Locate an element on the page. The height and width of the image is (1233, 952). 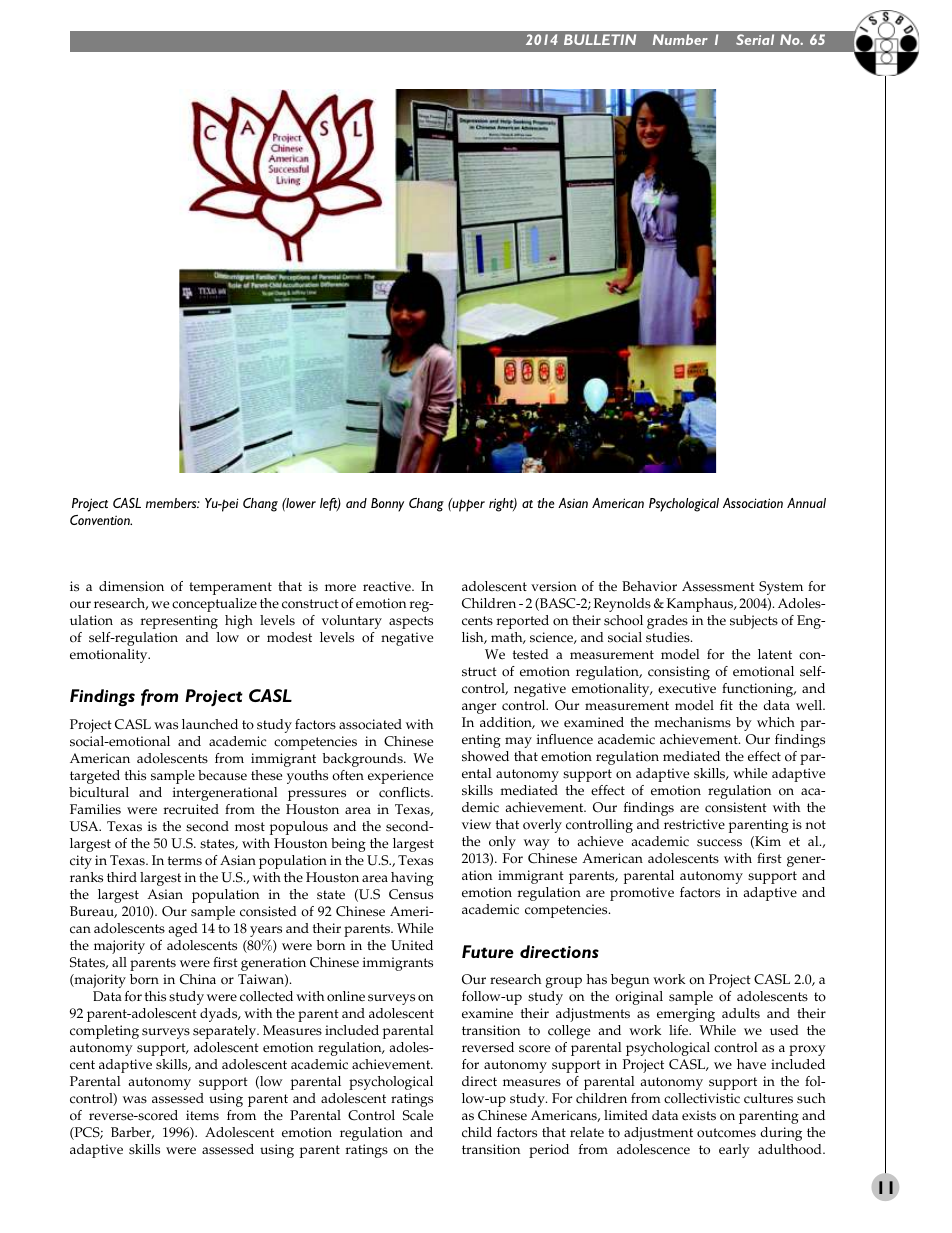
Scale is located at coordinates (418, 1115).
